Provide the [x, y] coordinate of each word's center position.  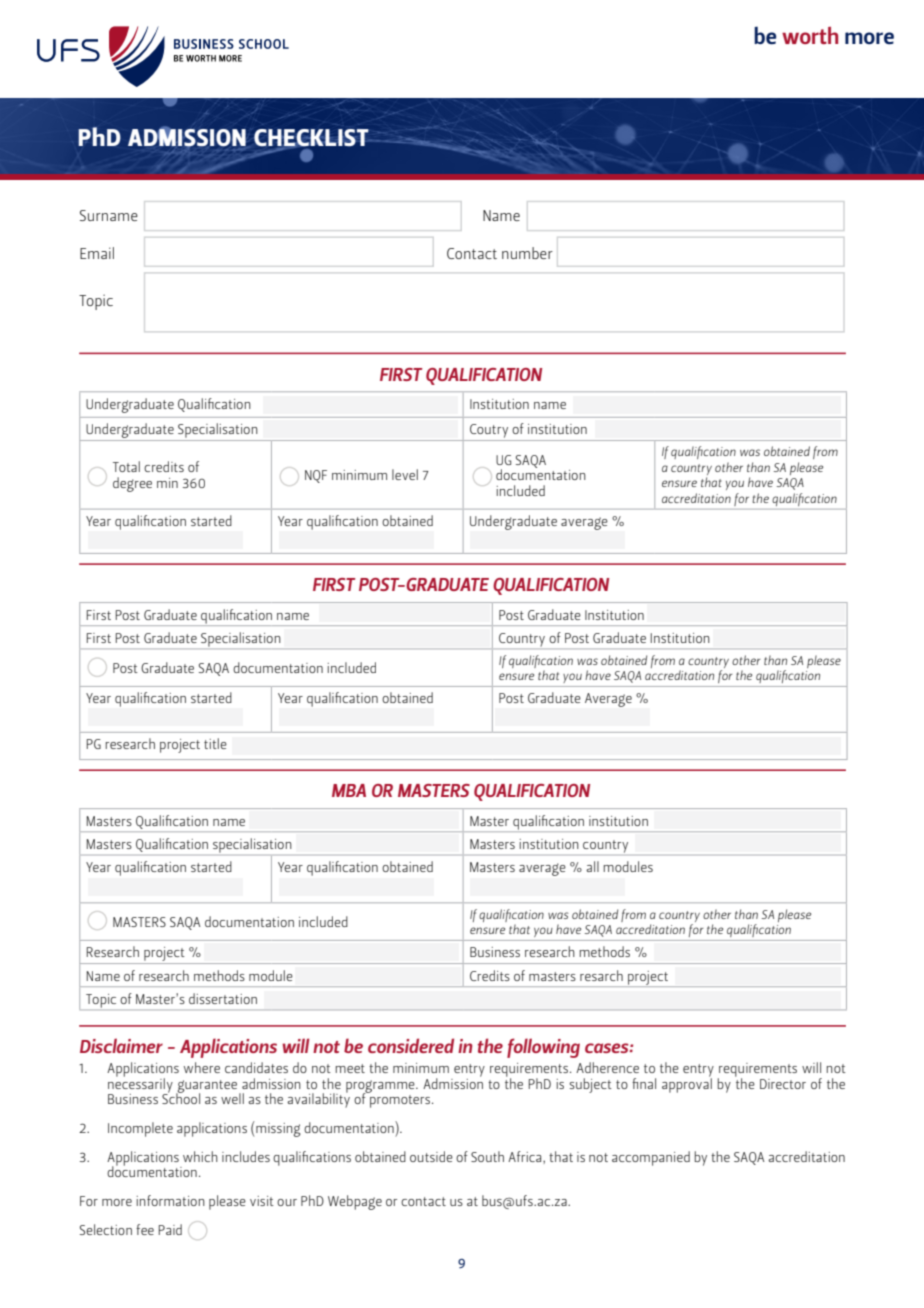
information [171, 1200]
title [215, 743]
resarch [601, 975]
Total [126, 466]
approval [687, 1084]
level [405, 474]
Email [97, 253]
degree [132, 484]
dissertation [223, 998]
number [527, 253]
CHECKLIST [312, 139]
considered [411, 1045]
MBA [349, 790]
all [592, 866]
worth [810, 35]
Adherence [607, 1067]
